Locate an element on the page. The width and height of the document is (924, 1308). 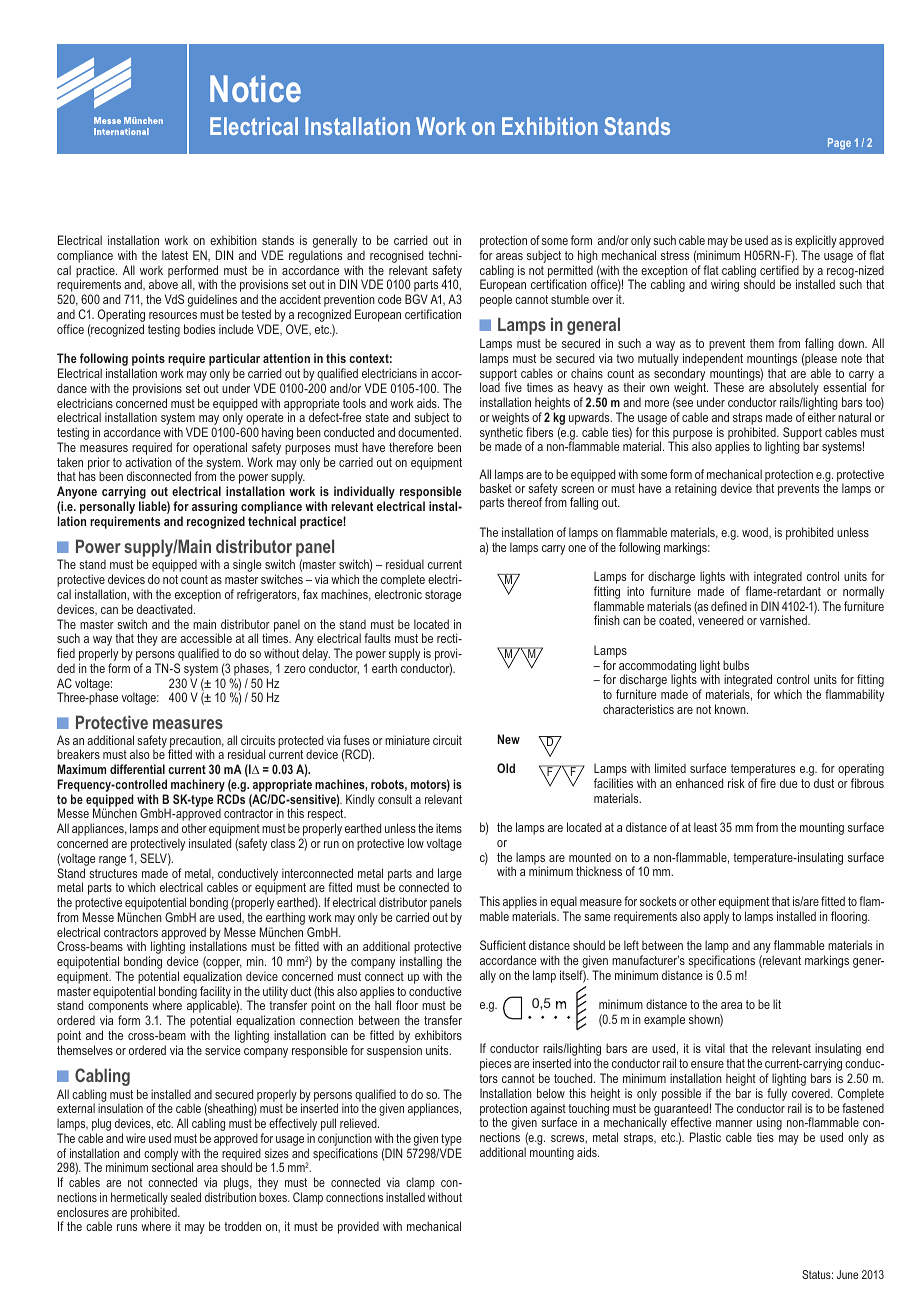
Page is located at coordinates (839, 144).
